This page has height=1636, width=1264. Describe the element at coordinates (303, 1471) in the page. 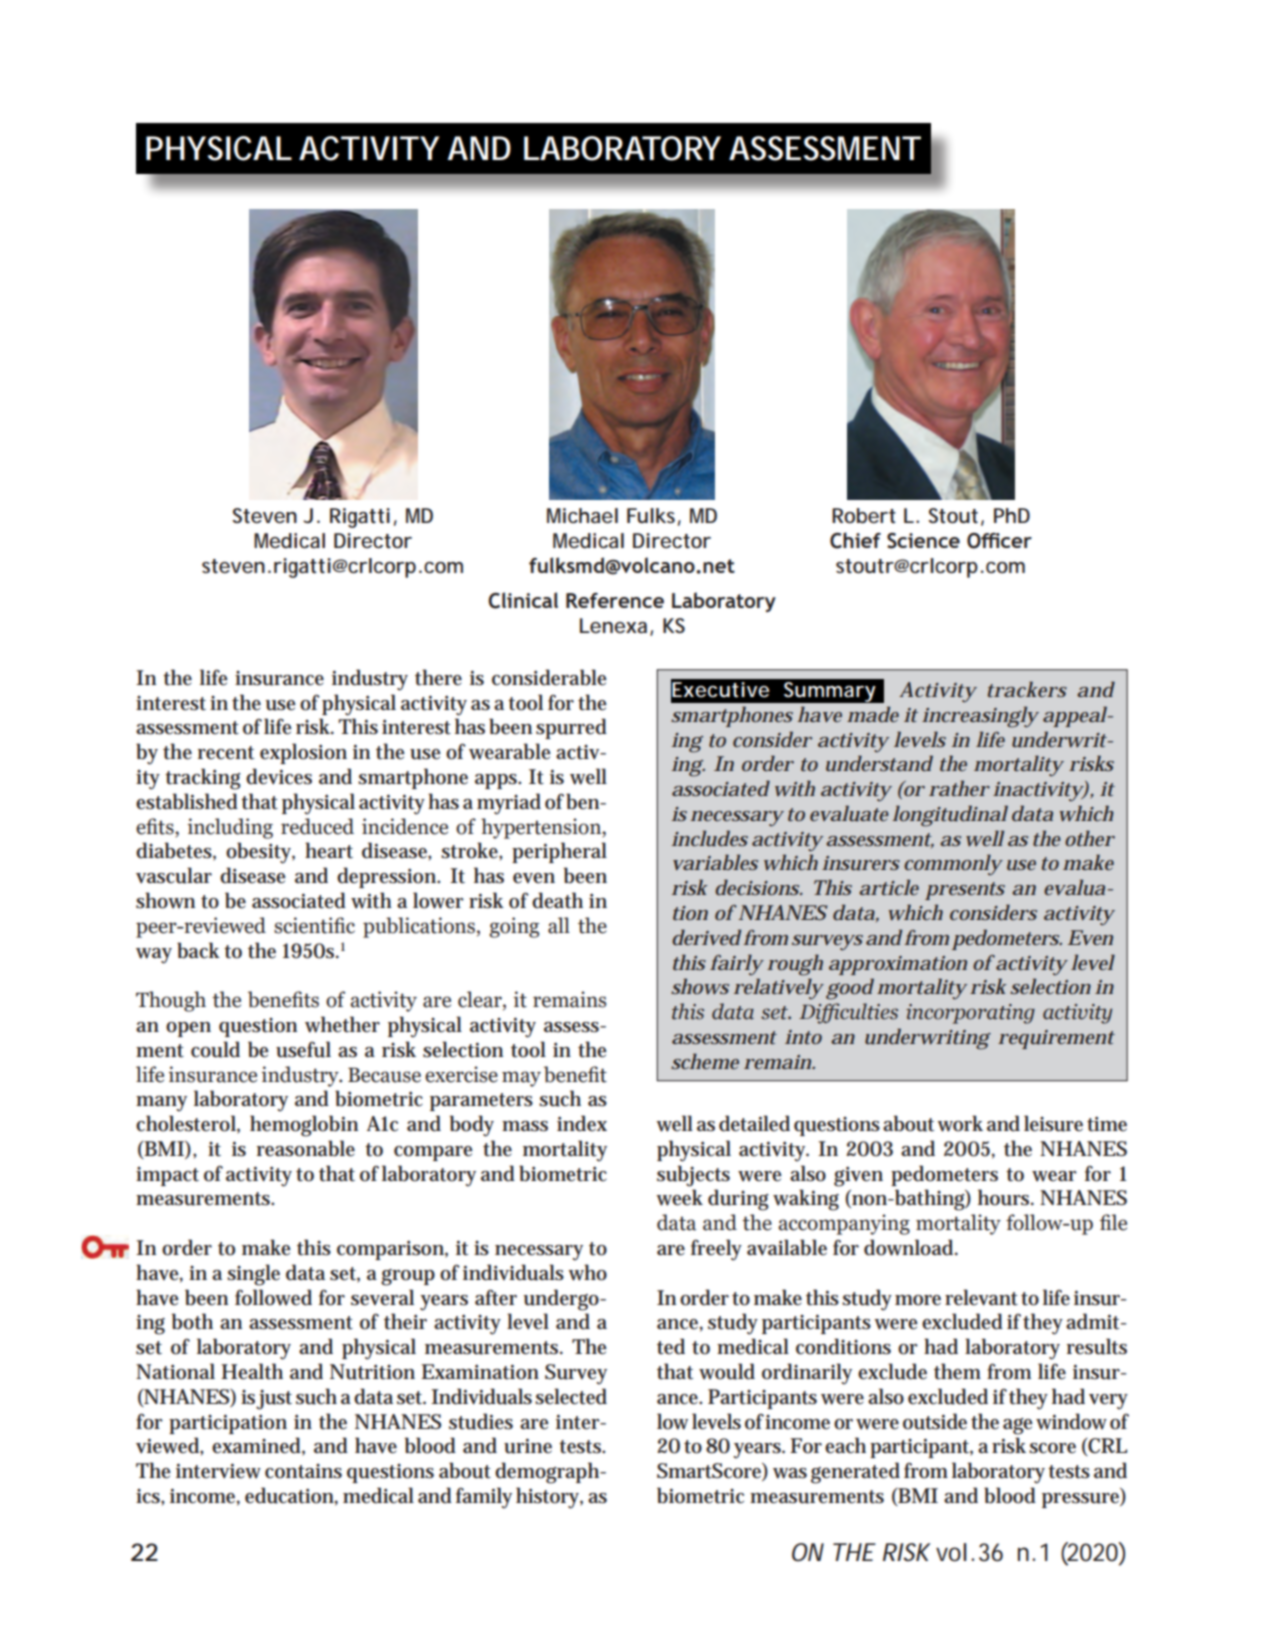

I see `contains` at that location.
